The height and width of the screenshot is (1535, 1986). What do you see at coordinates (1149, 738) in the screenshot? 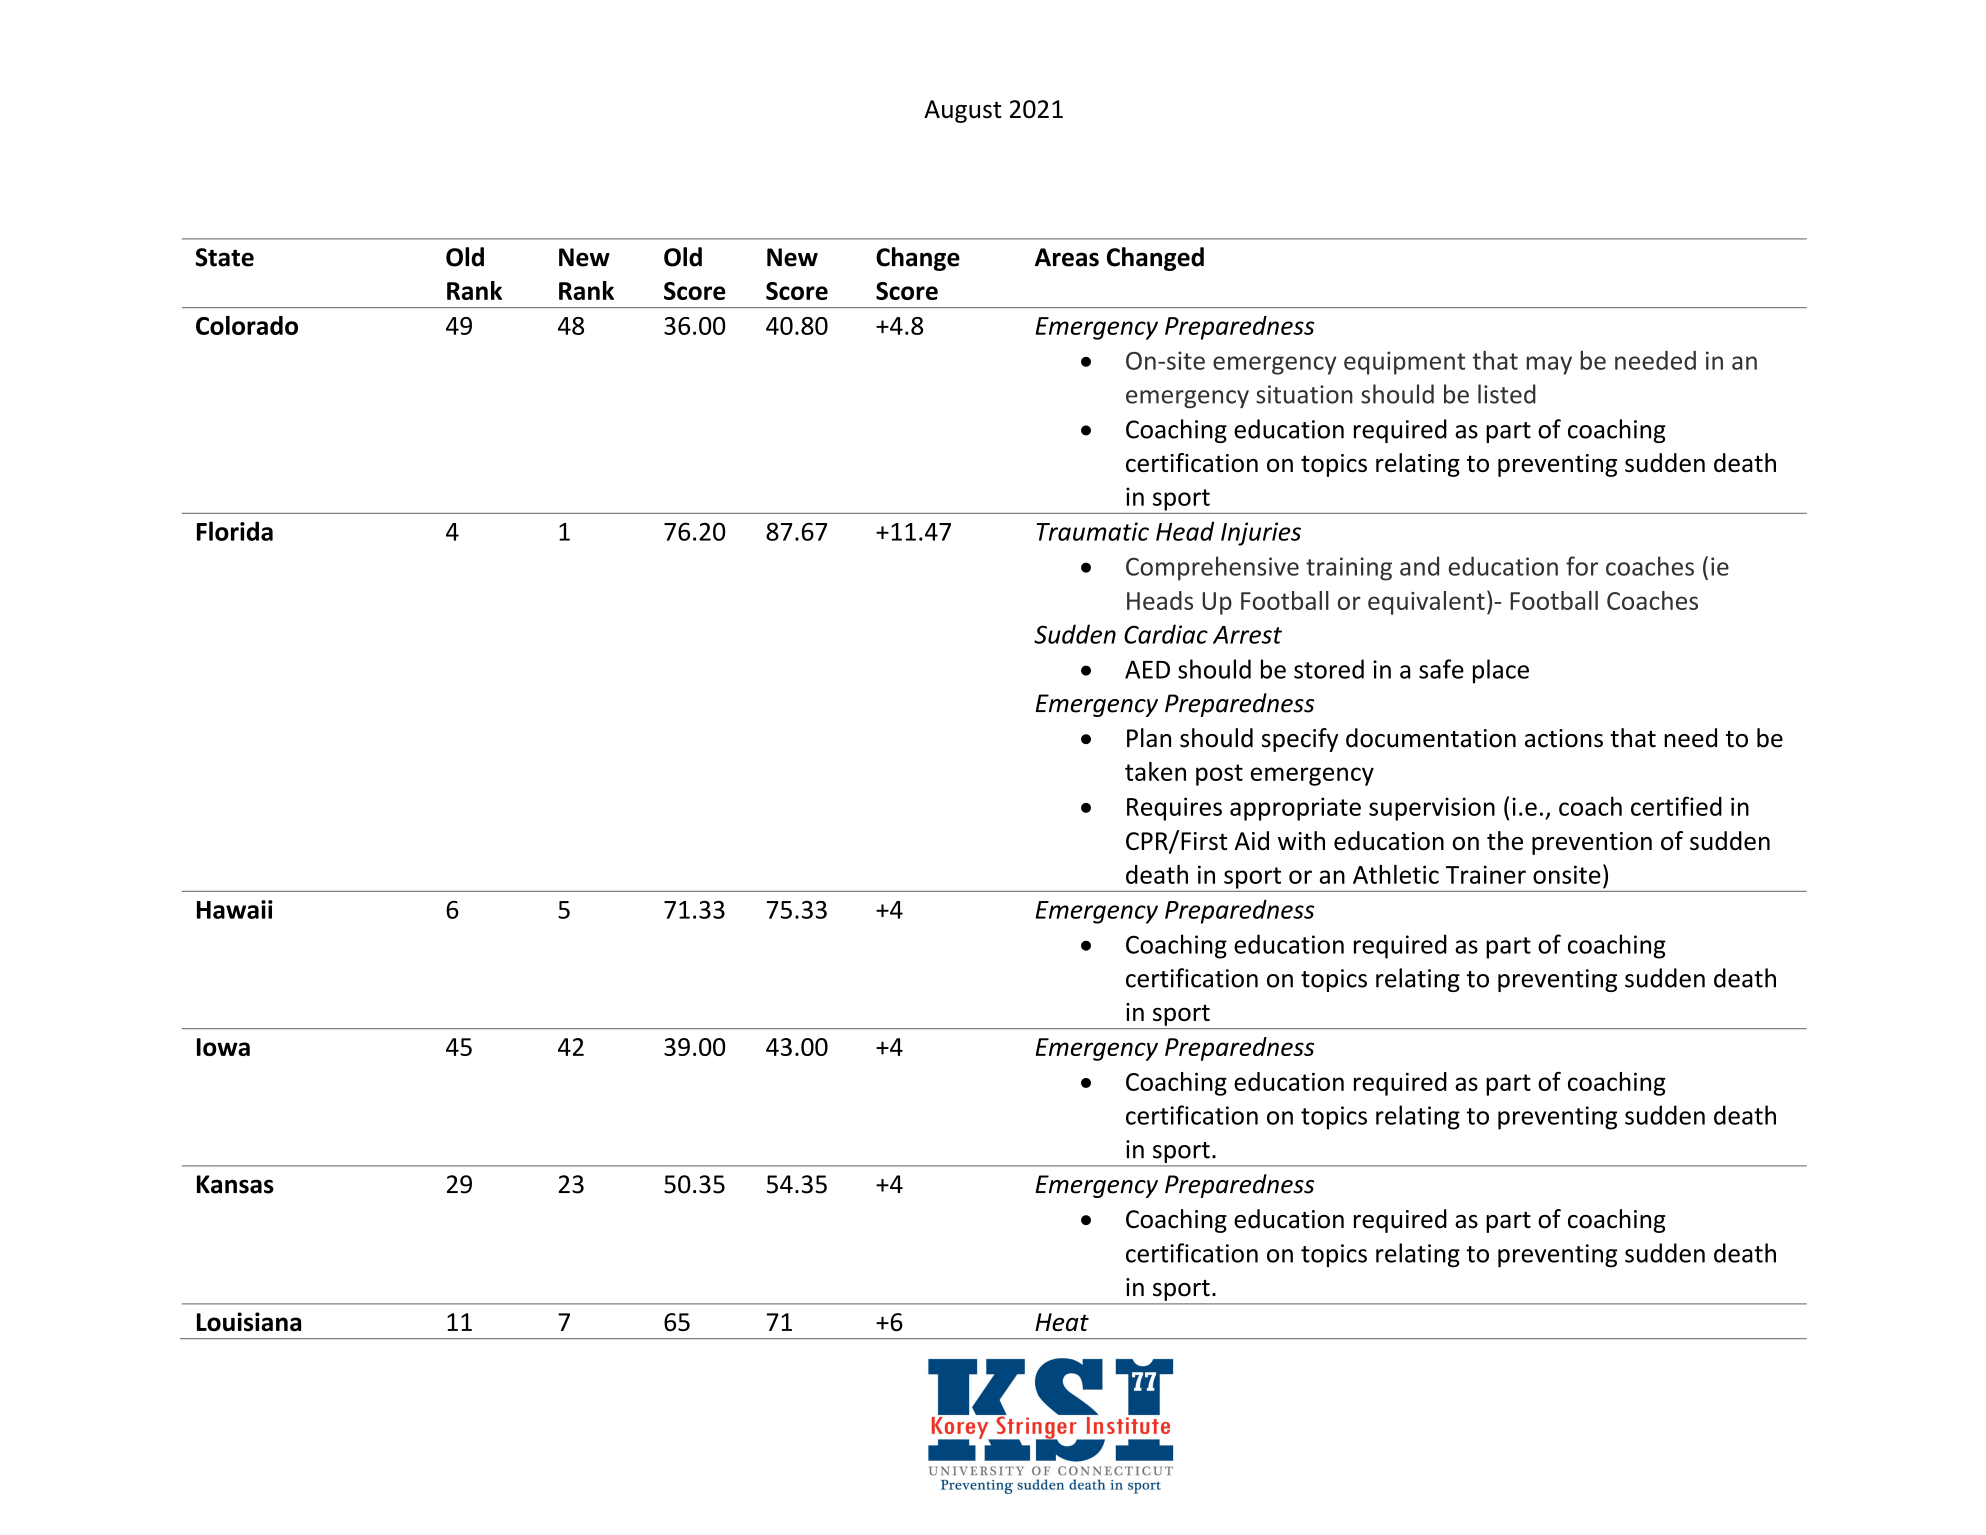
I see `Plan` at bounding box center [1149, 738].
